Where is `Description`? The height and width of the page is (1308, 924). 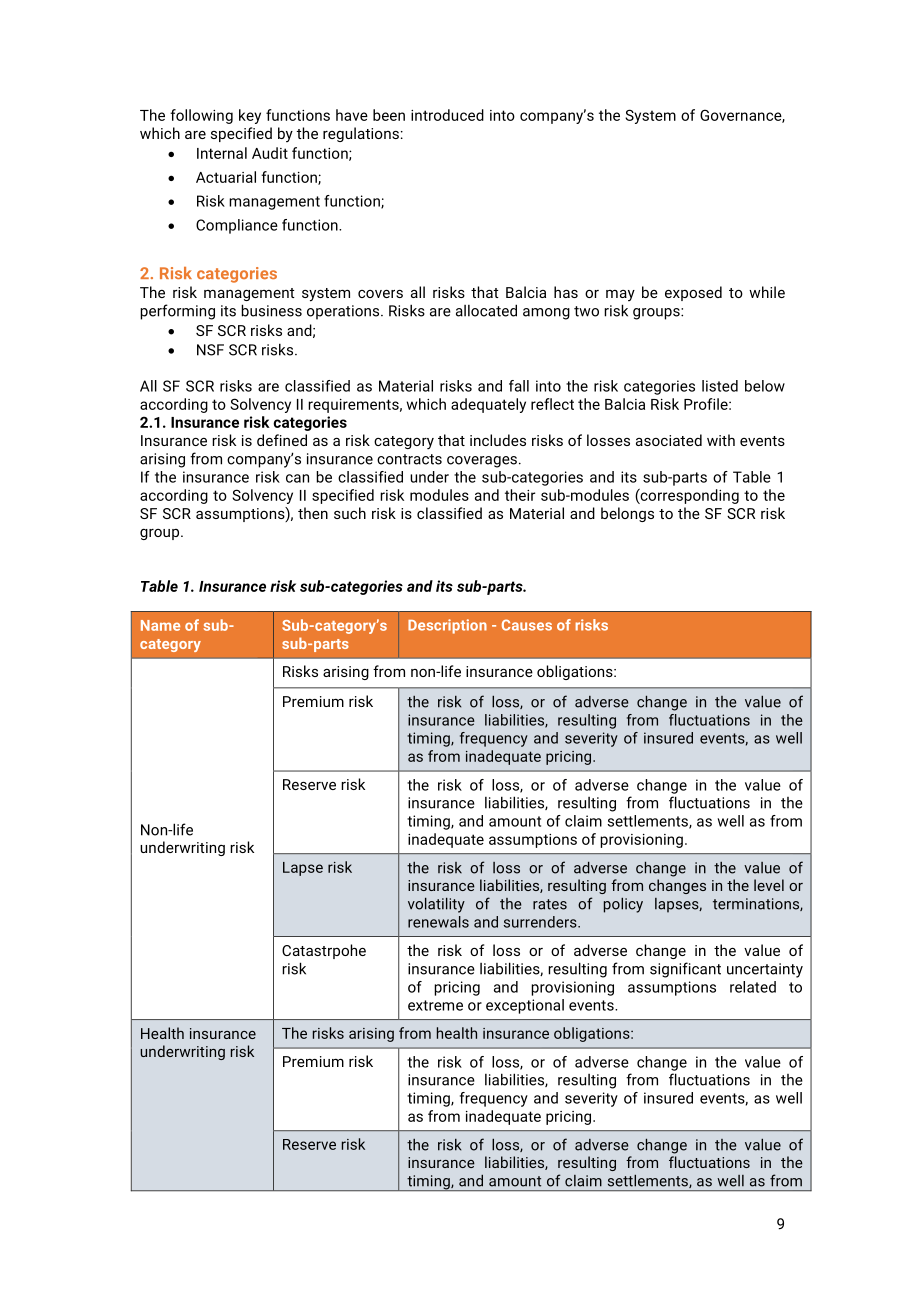
Description is located at coordinates (447, 626).
